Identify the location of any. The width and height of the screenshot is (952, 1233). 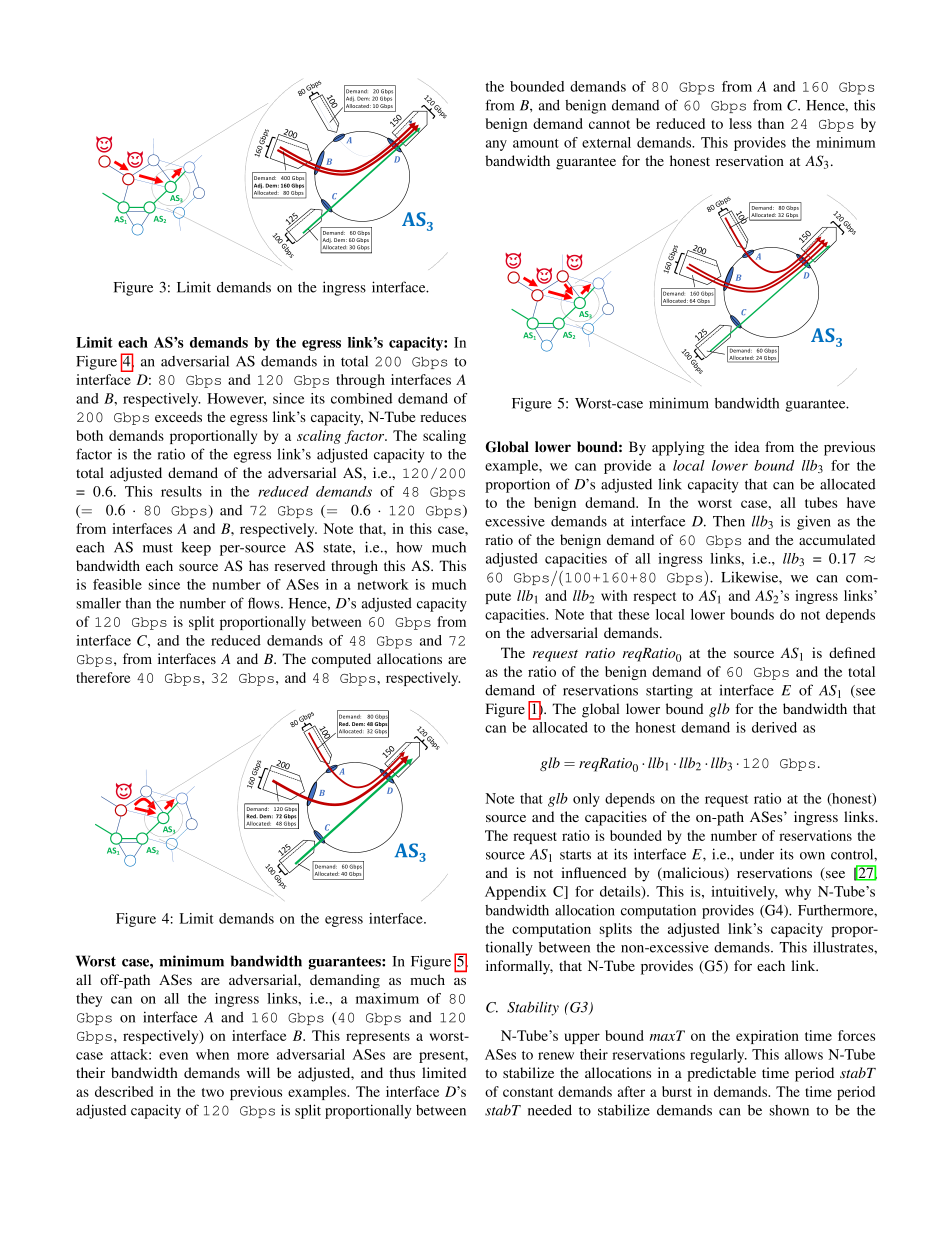
(496, 145).
